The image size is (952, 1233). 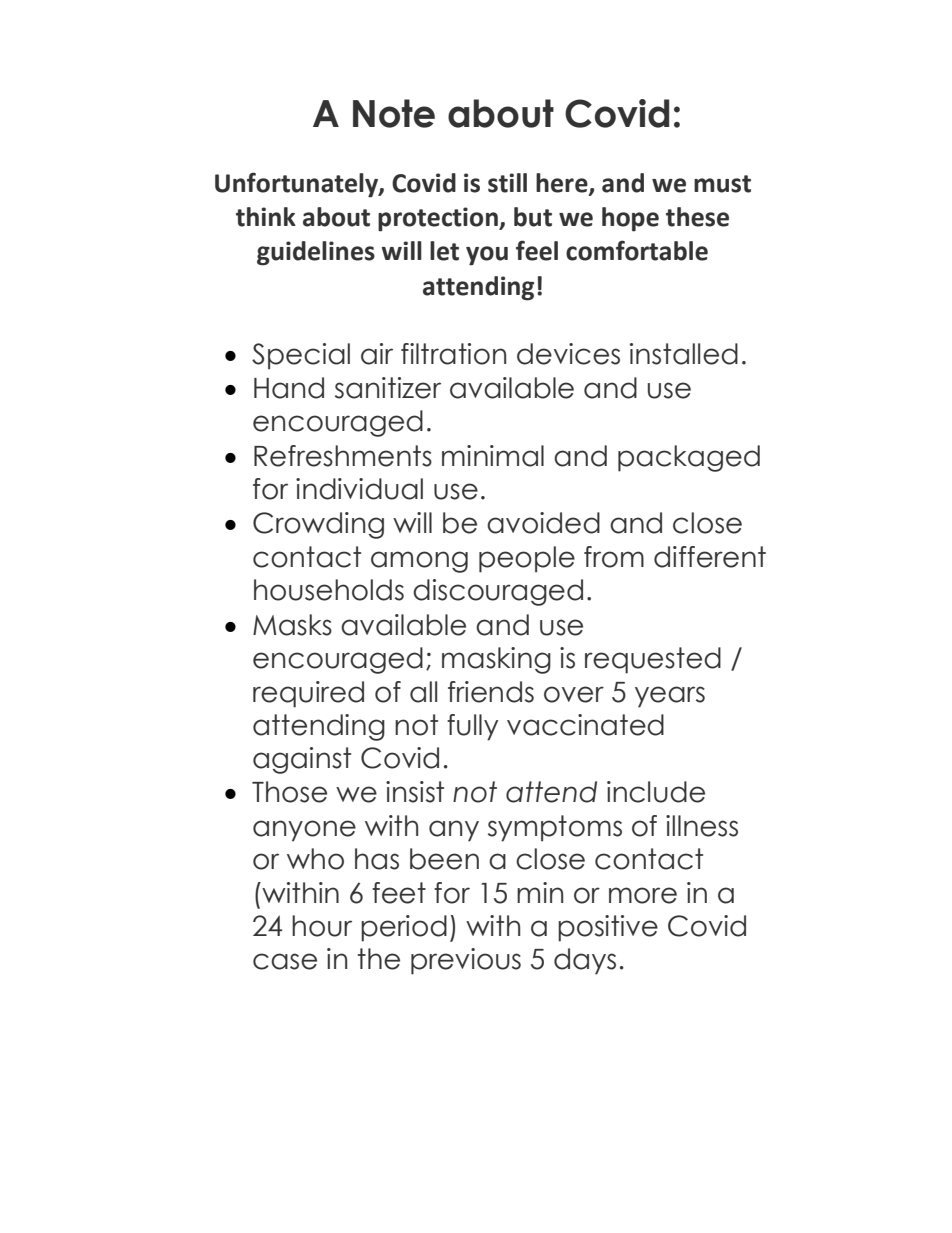 I want to click on hour, so click(x=322, y=926).
